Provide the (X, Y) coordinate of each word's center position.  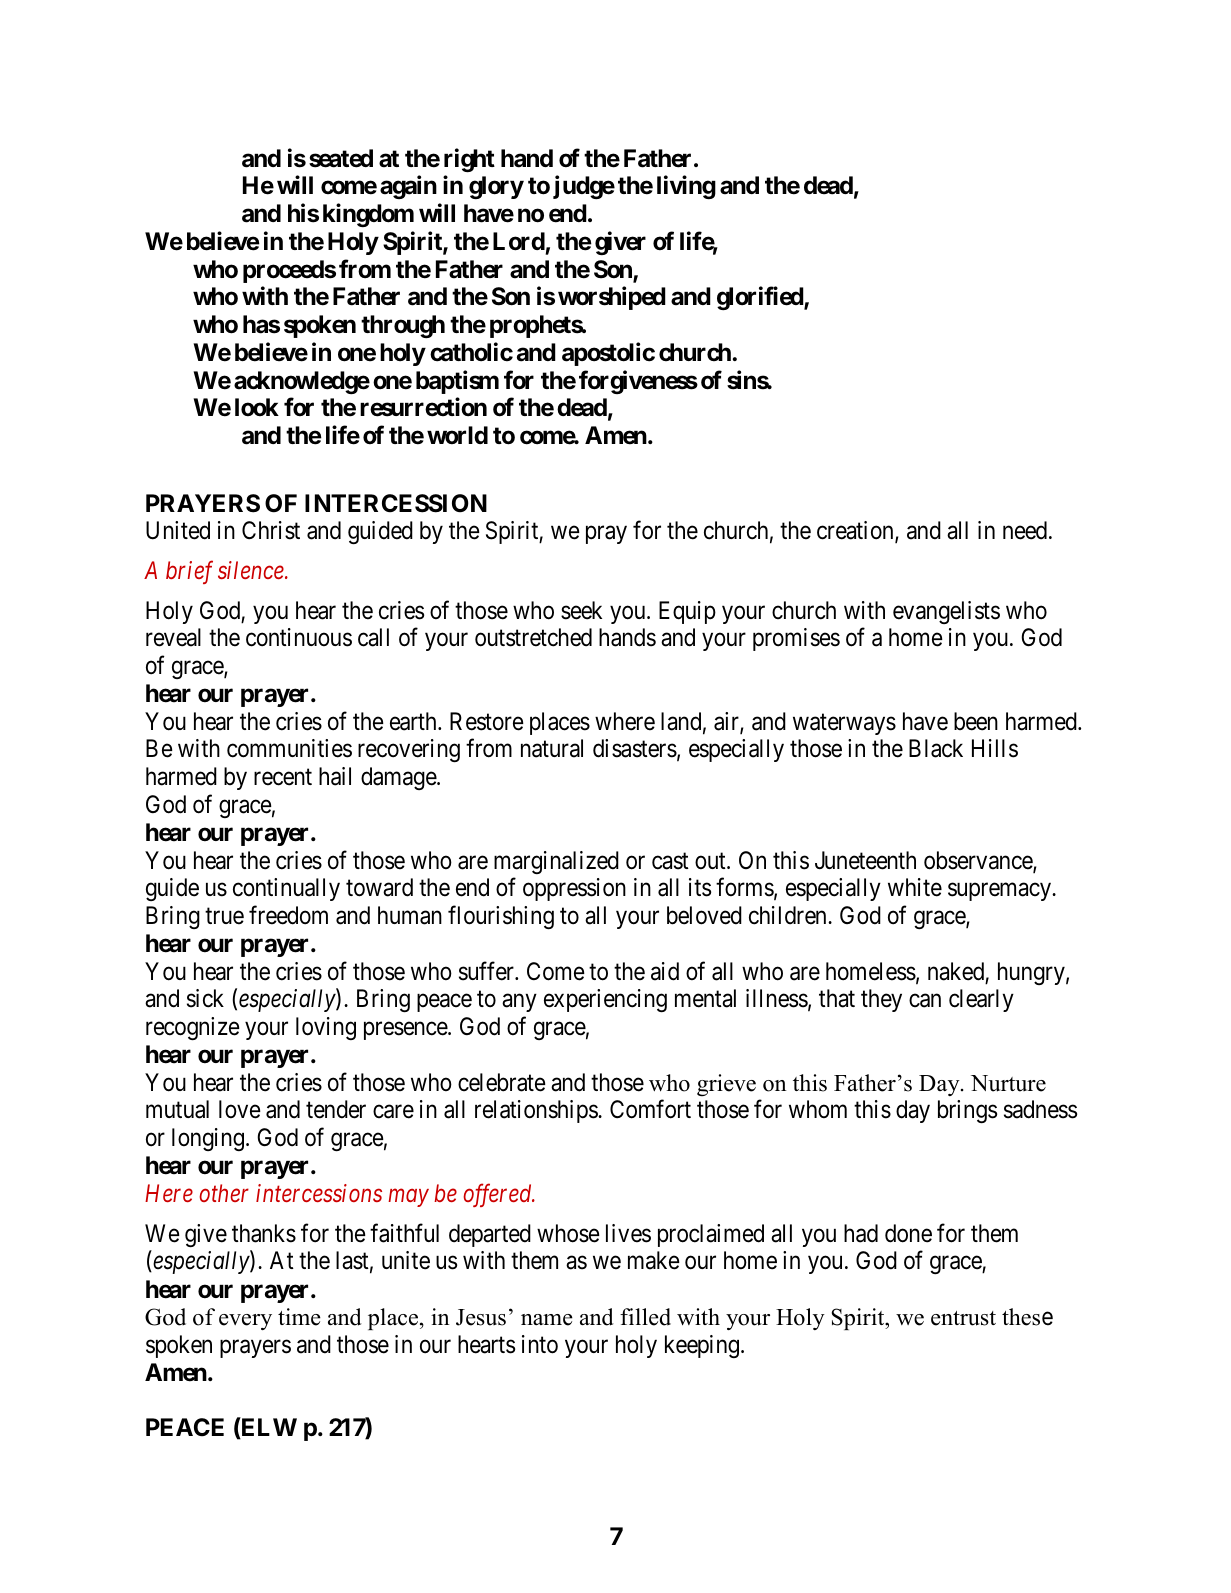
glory (496, 187)
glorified (761, 298)
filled (645, 1317)
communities (289, 748)
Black (936, 748)
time (299, 1317)
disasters (635, 748)
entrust (963, 1318)
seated (341, 158)
